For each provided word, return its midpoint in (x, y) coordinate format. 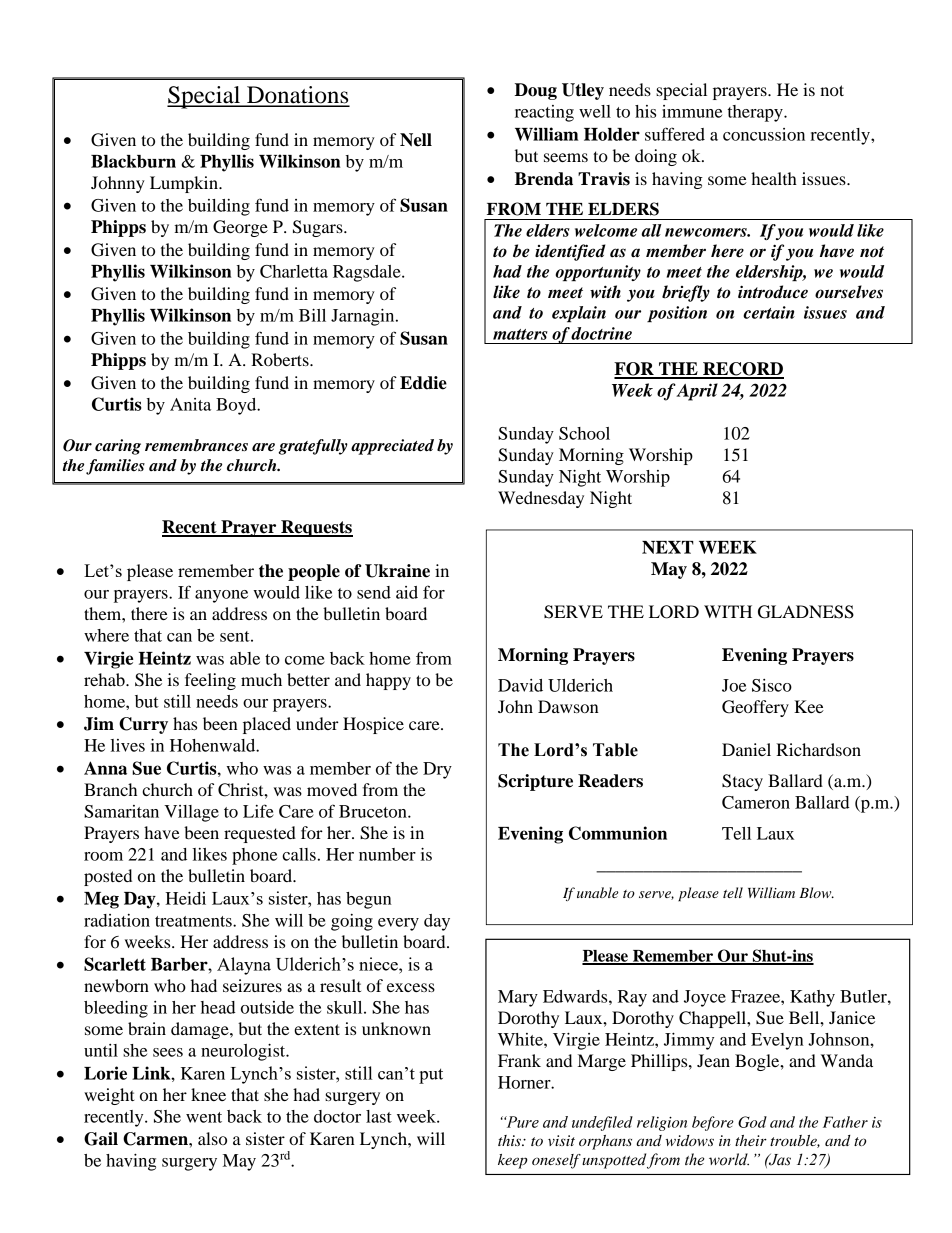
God (752, 1122)
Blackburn (133, 161)
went (204, 1117)
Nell (416, 140)
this (510, 1140)
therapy (756, 113)
